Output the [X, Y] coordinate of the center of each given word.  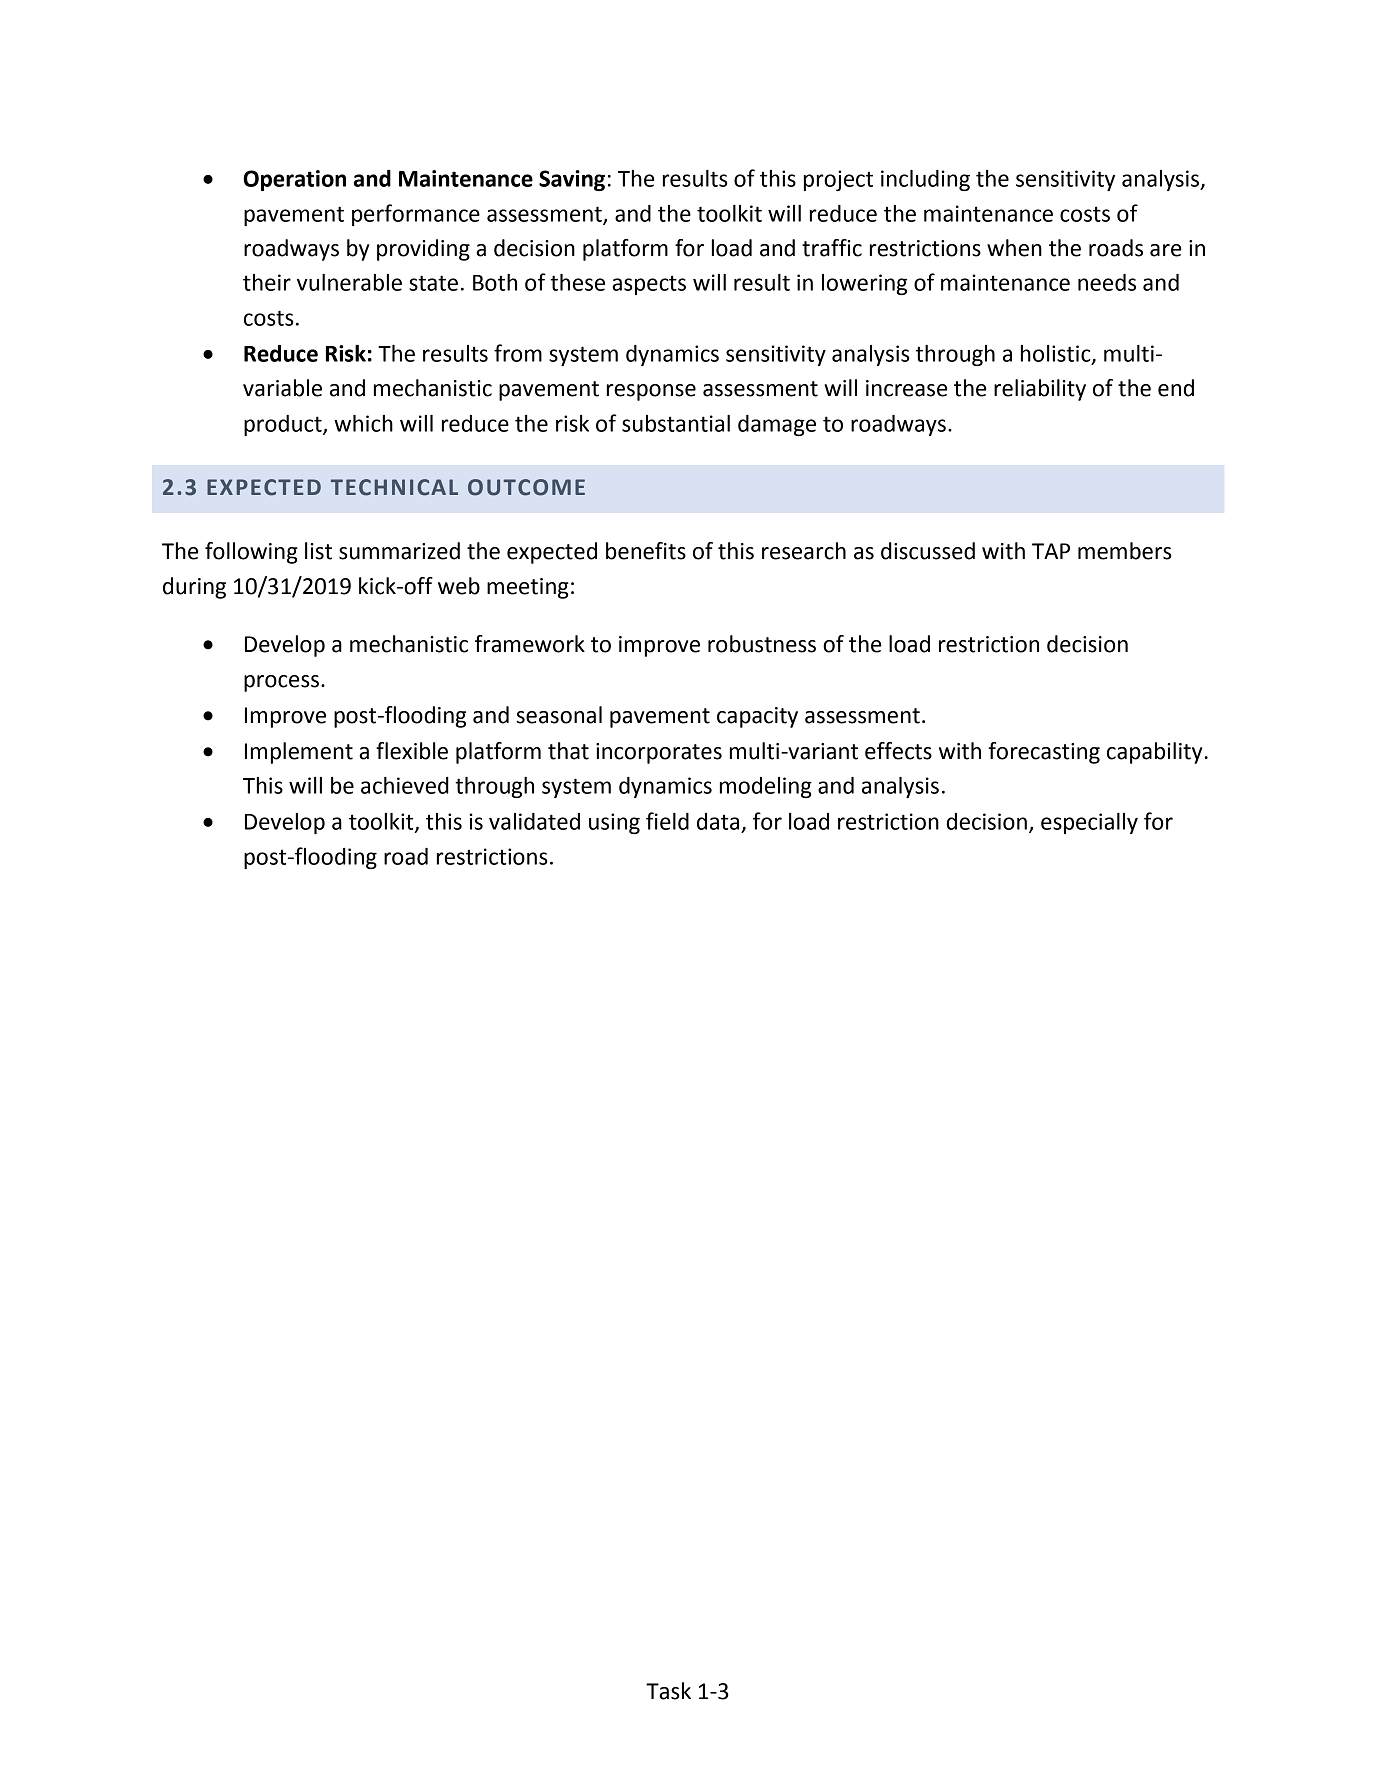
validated [534, 821]
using [614, 823]
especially [1089, 823]
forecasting [1044, 753]
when [1014, 248]
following [251, 553]
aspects [649, 285]
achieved [405, 785]
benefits [646, 551]
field [667, 821]
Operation [294, 180]
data [718, 821]
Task [668, 1691]
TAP [1051, 551]
